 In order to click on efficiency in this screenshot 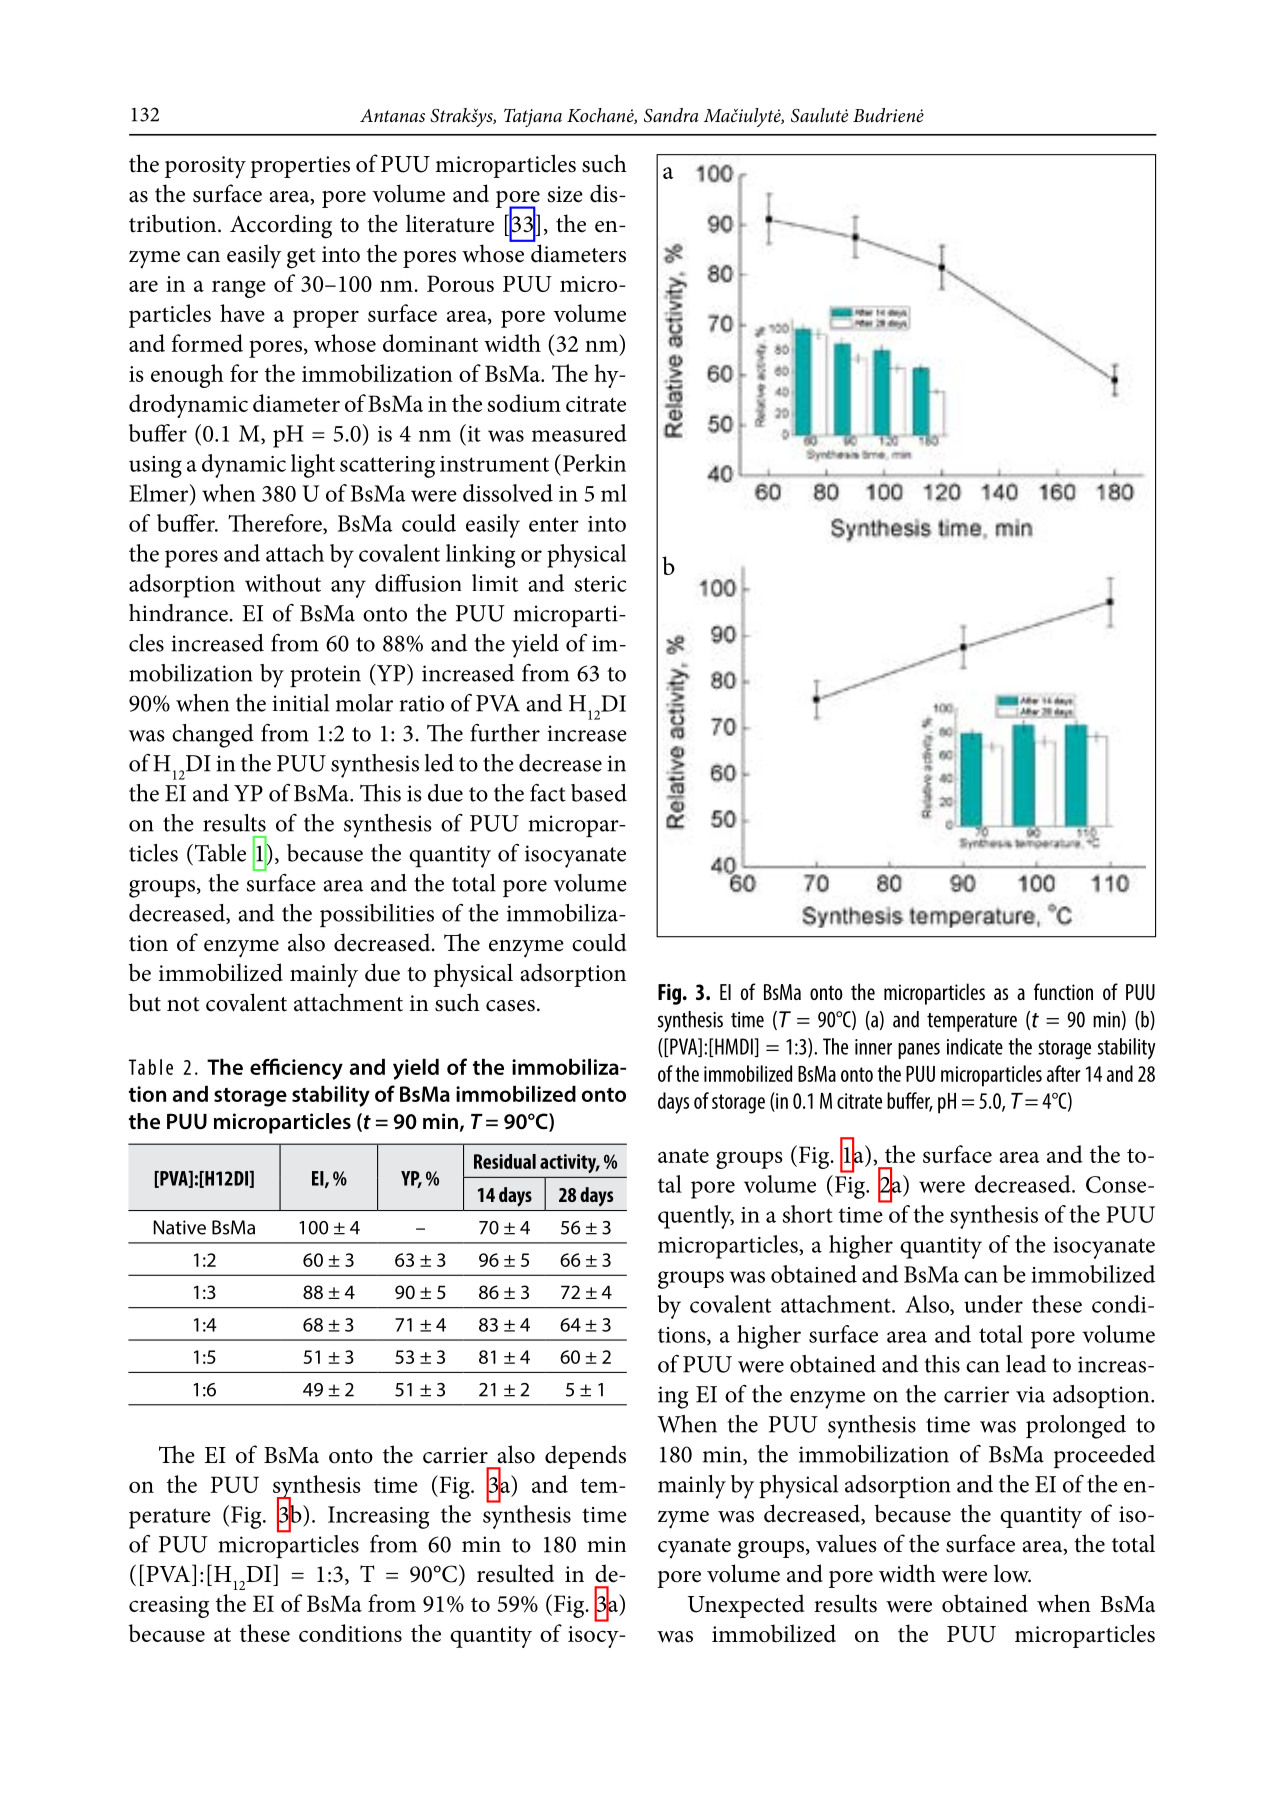, I will do `click(296, 1069)`.
